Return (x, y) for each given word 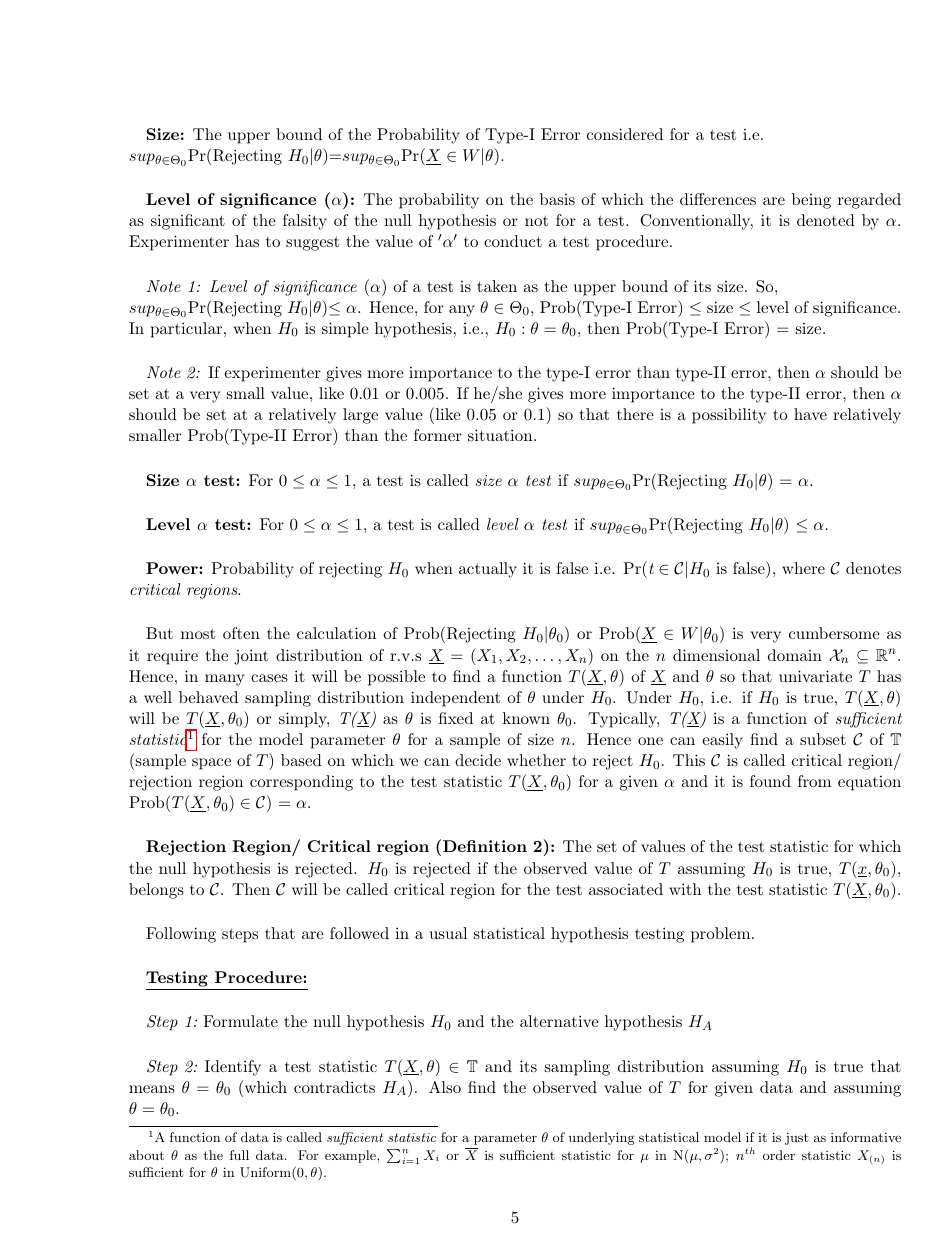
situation (501, 435)
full (239, 1155)
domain (795, 655)
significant (188, 222)
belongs (156, 891)
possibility (729, 416)
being (811, 201)
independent (455, 699)
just (796, 1139)
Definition (485, 846)
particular (188, 330)
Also (445, 1087)
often (241, 633)
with (685, 889)
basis (557, 199)
